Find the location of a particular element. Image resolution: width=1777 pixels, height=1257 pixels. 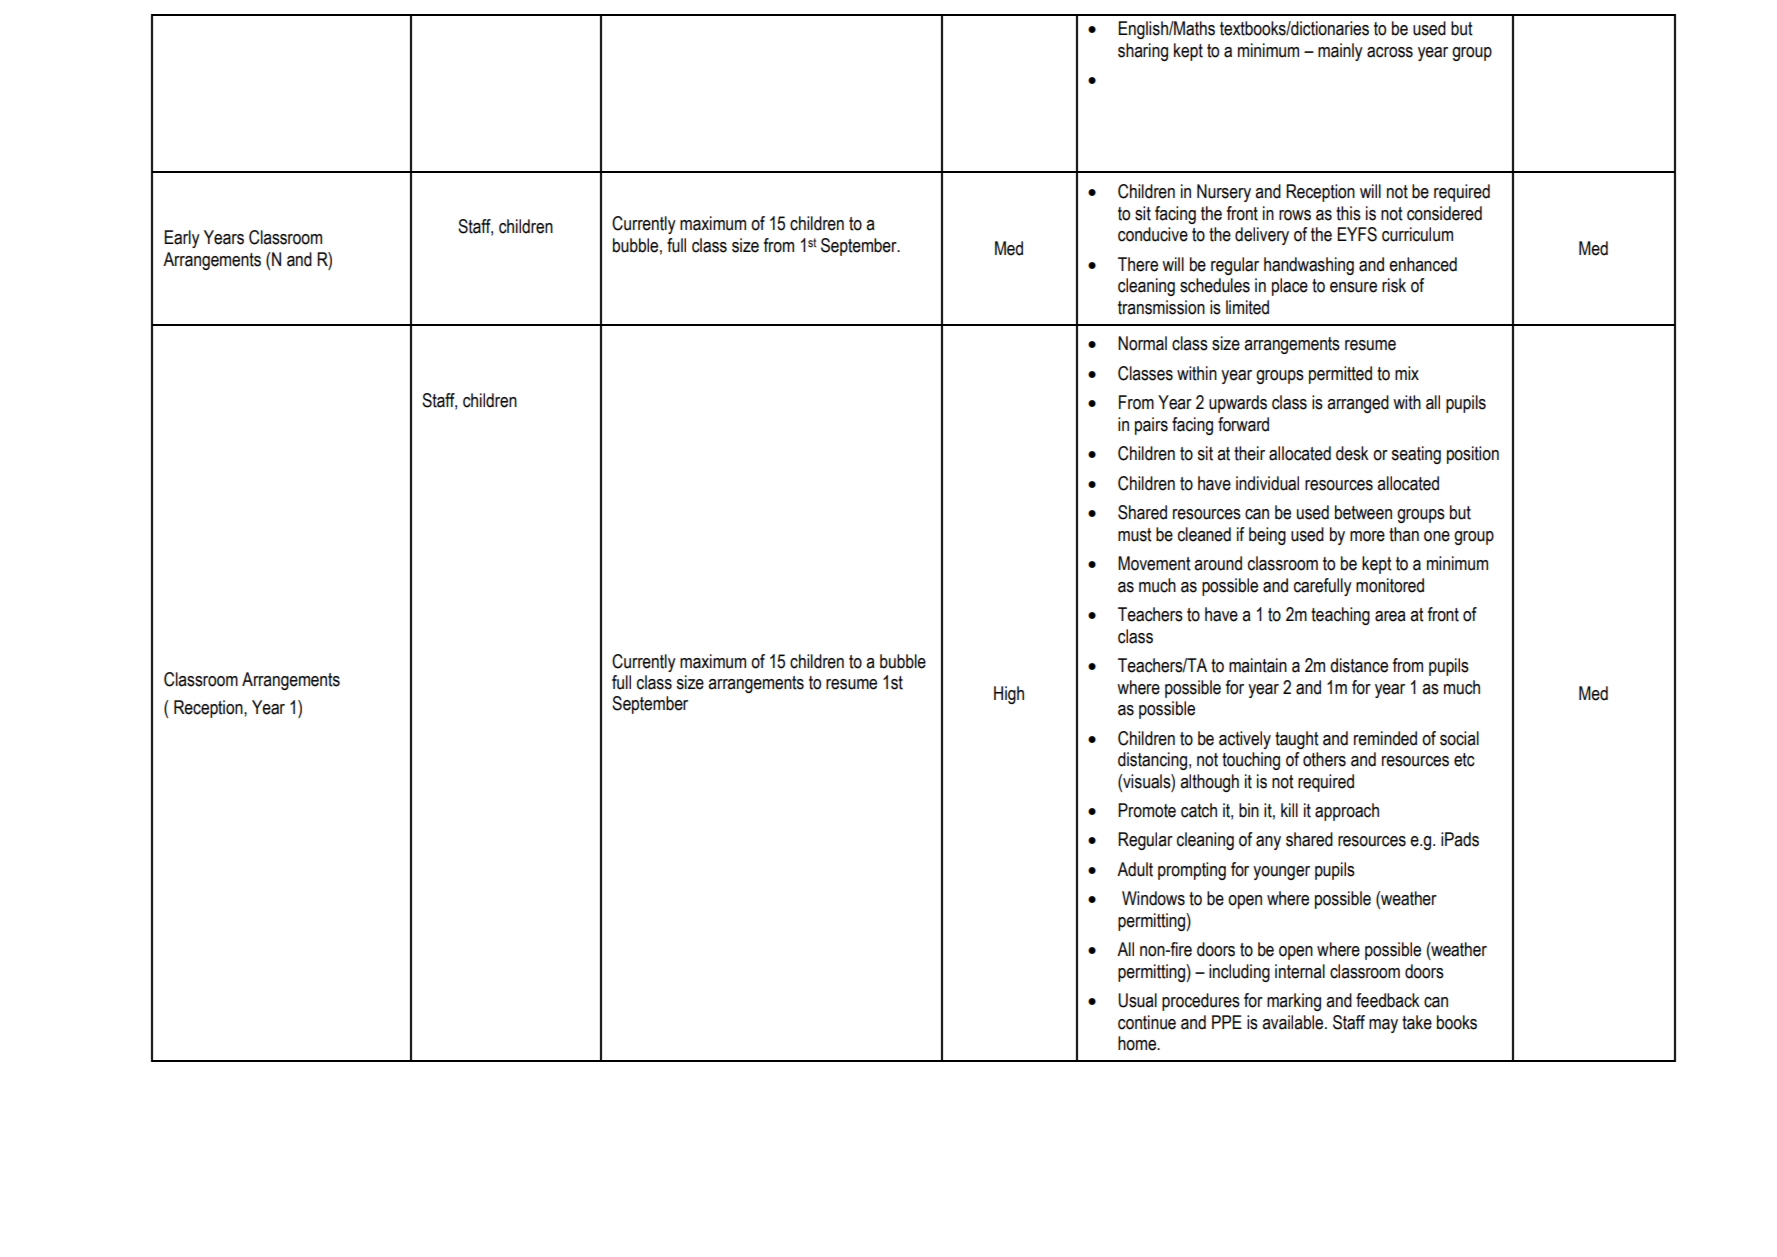

home is located at coordinates (1138, 1043).
